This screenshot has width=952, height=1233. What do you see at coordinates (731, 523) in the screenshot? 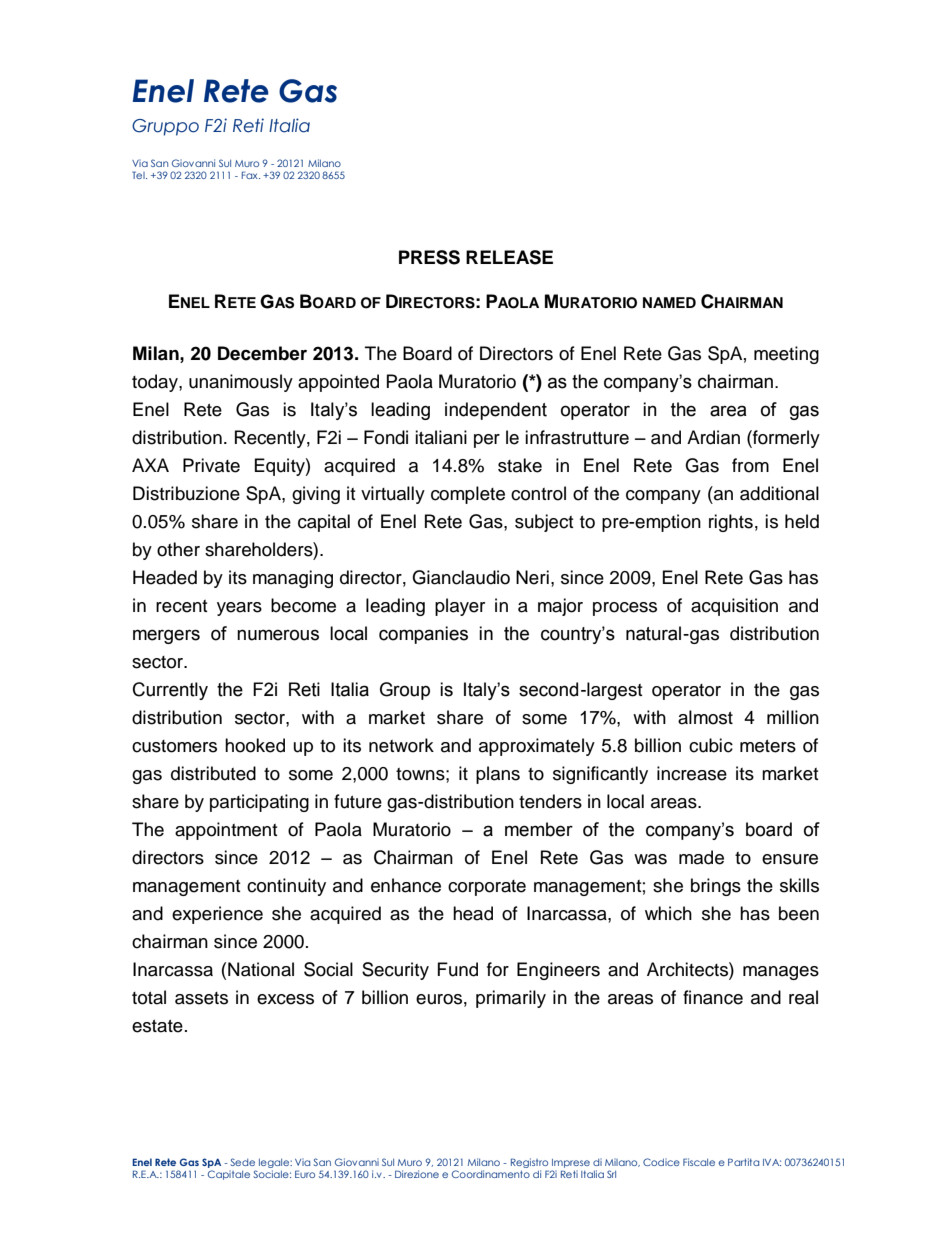
I see `rights` at bounding box center [731, 523].
